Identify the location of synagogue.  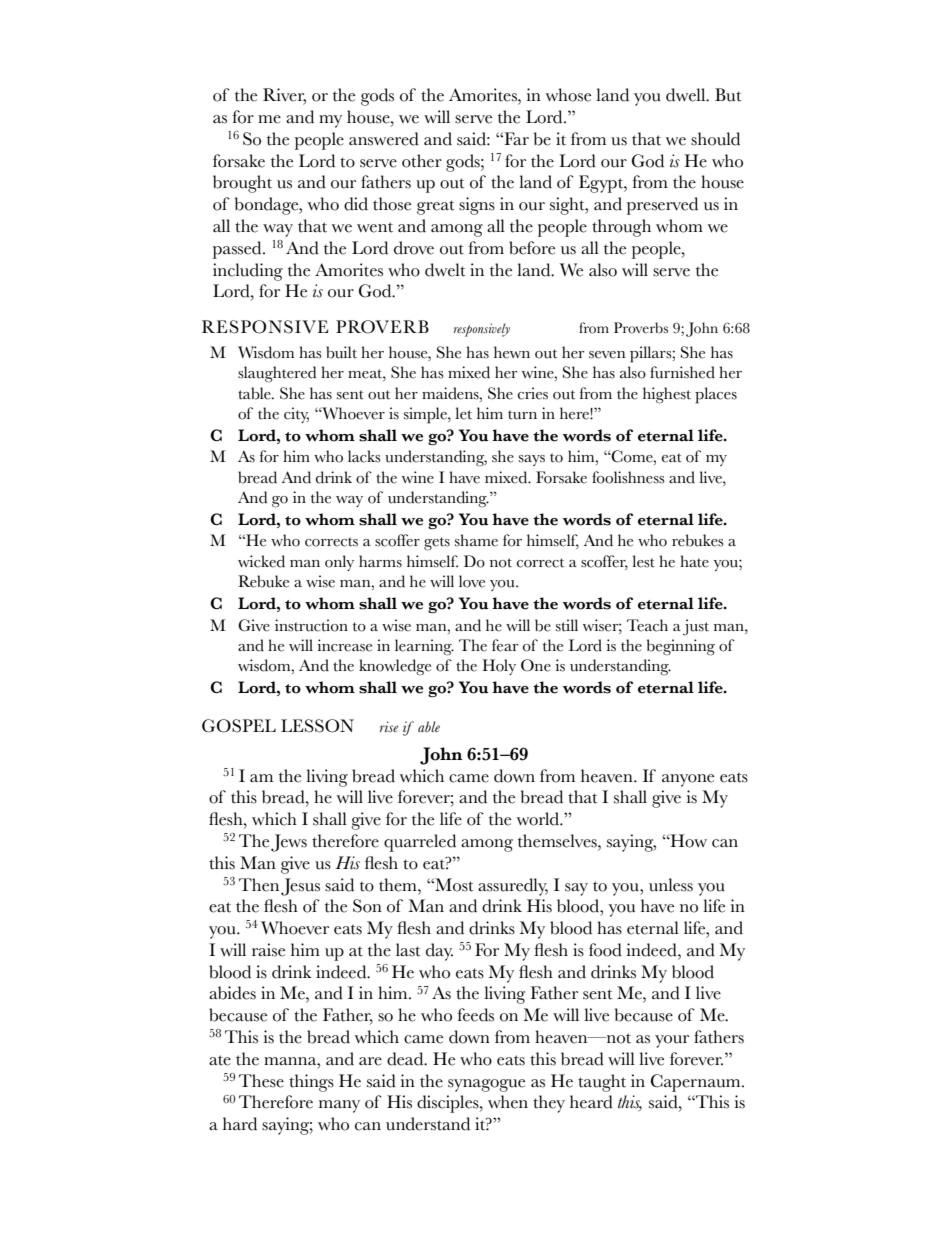
(486, 1085).
